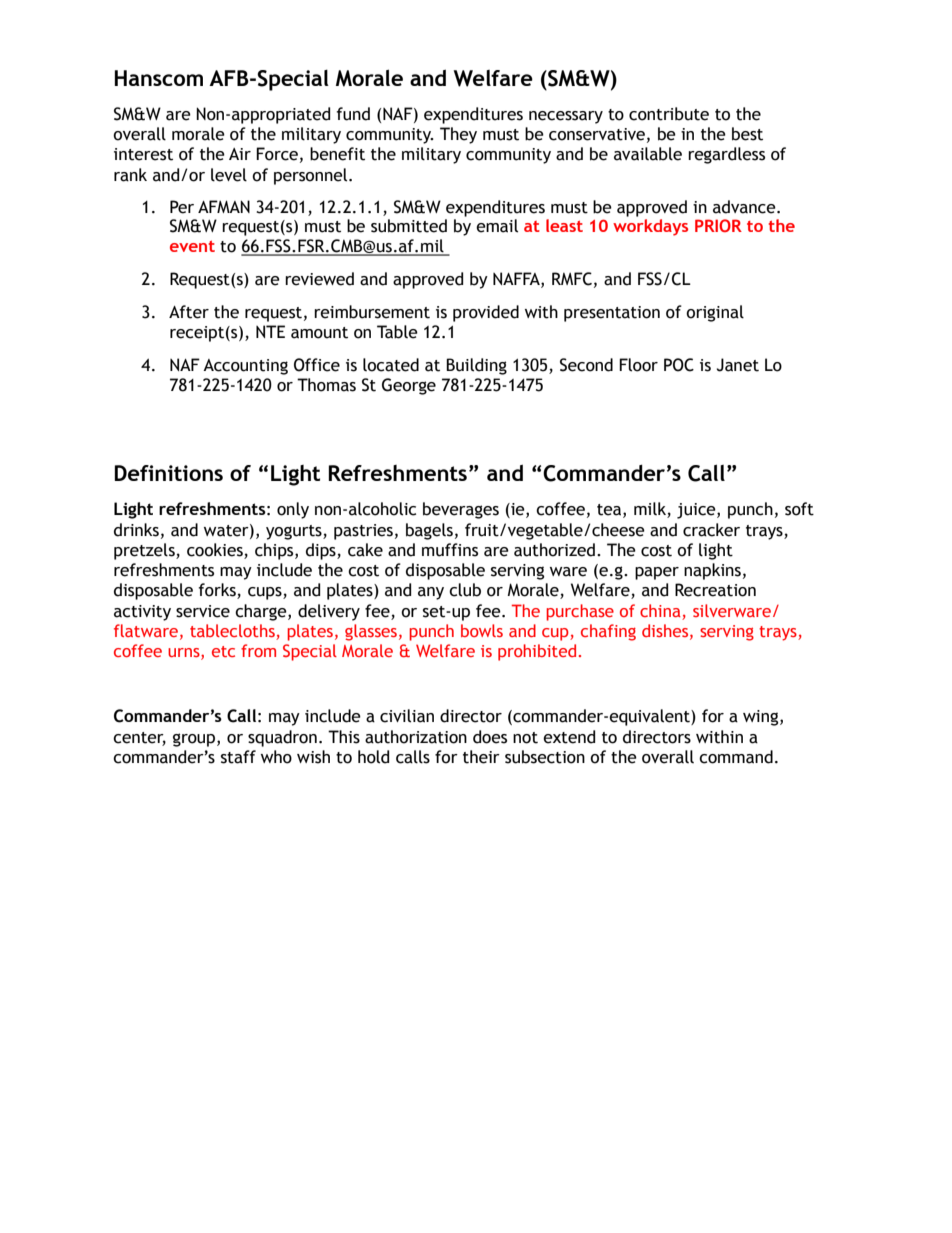  What do you see at coordinates (490, 737) in the screenshot?
I see `does` at bounding box center [490, 737].
